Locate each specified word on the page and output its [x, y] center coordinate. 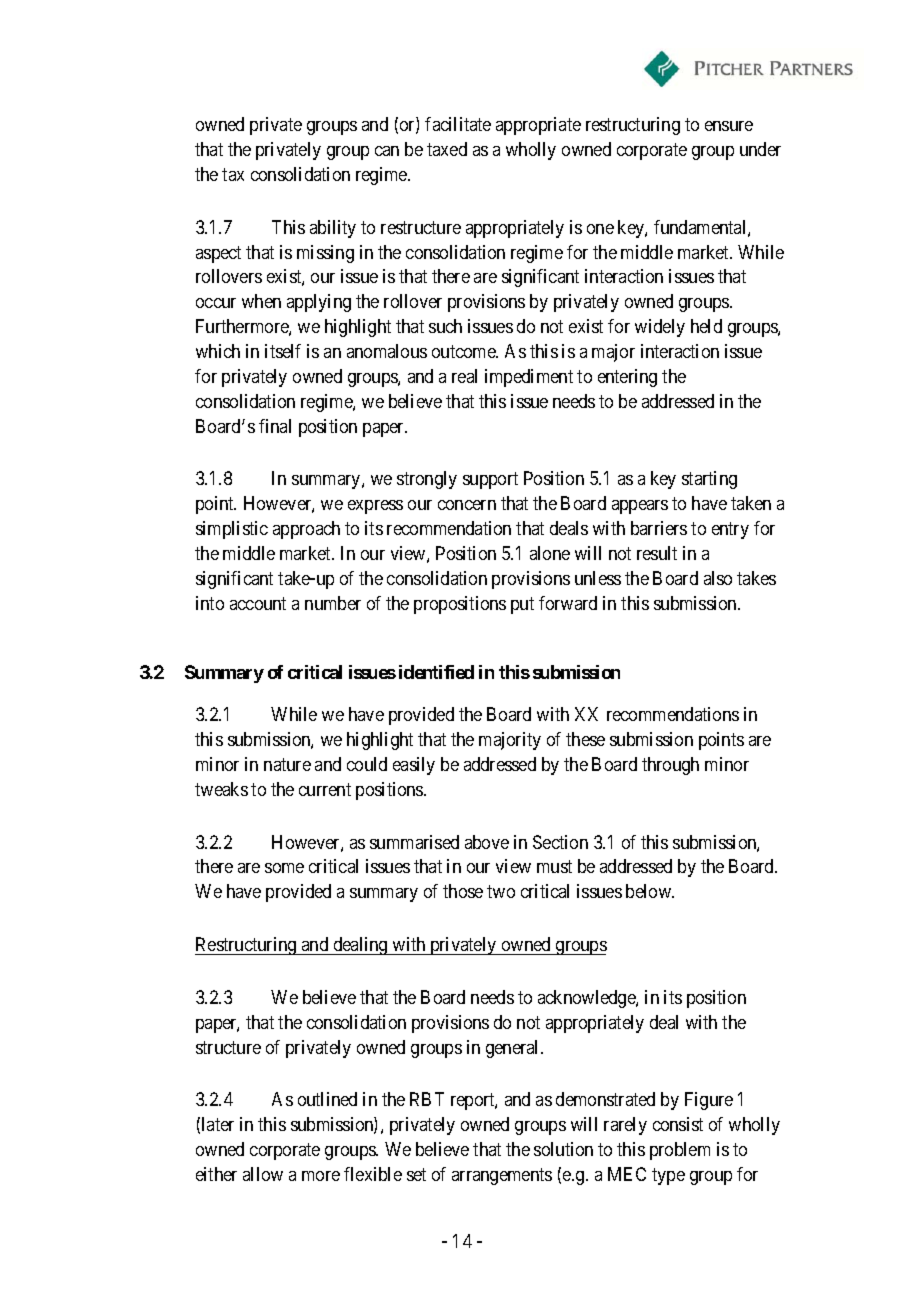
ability [333, 229]
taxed [447, 149]
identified [436, 672]
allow [263, 1174]
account [258, 603]
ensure [729, 126]
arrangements [502, 1176]
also [718, 578]
